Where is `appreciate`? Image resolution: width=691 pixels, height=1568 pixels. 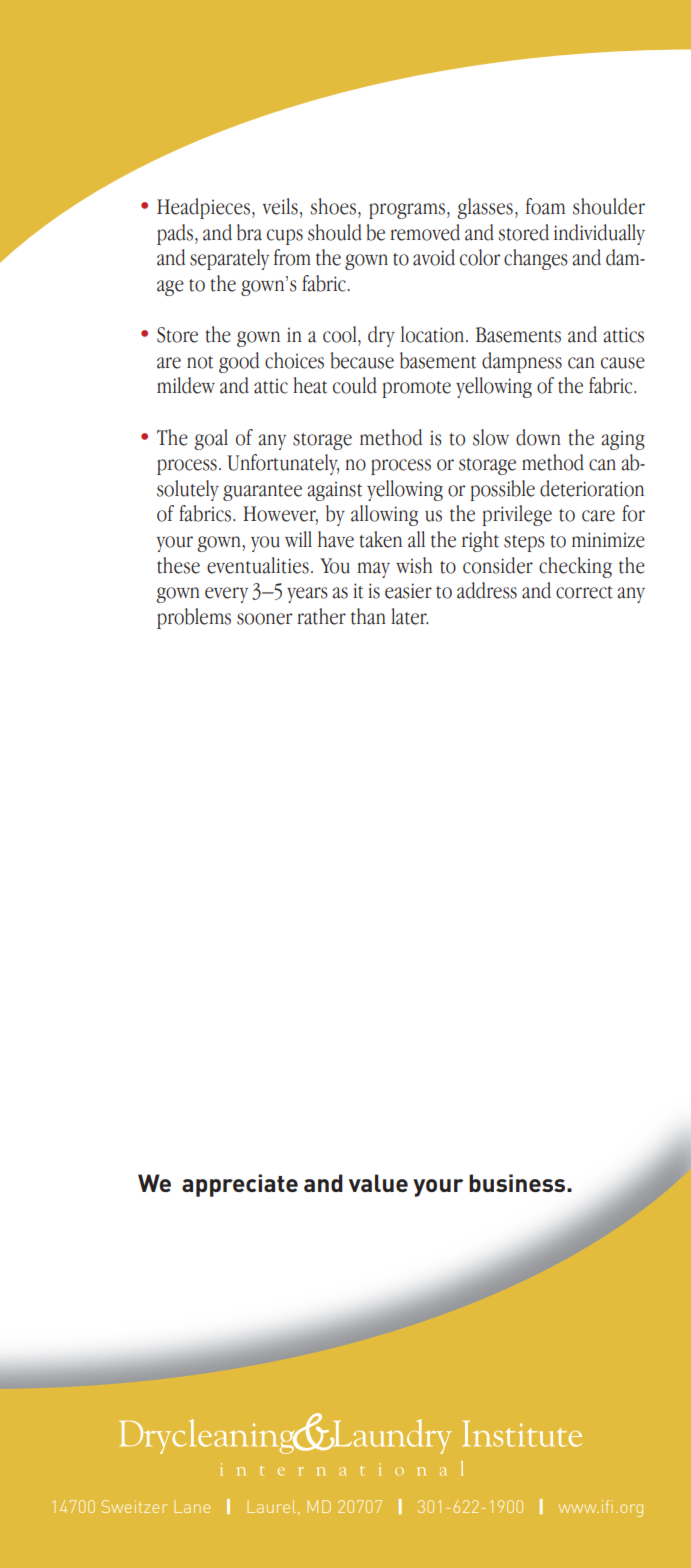
appreciate is located at coordinates (240, 1185).
